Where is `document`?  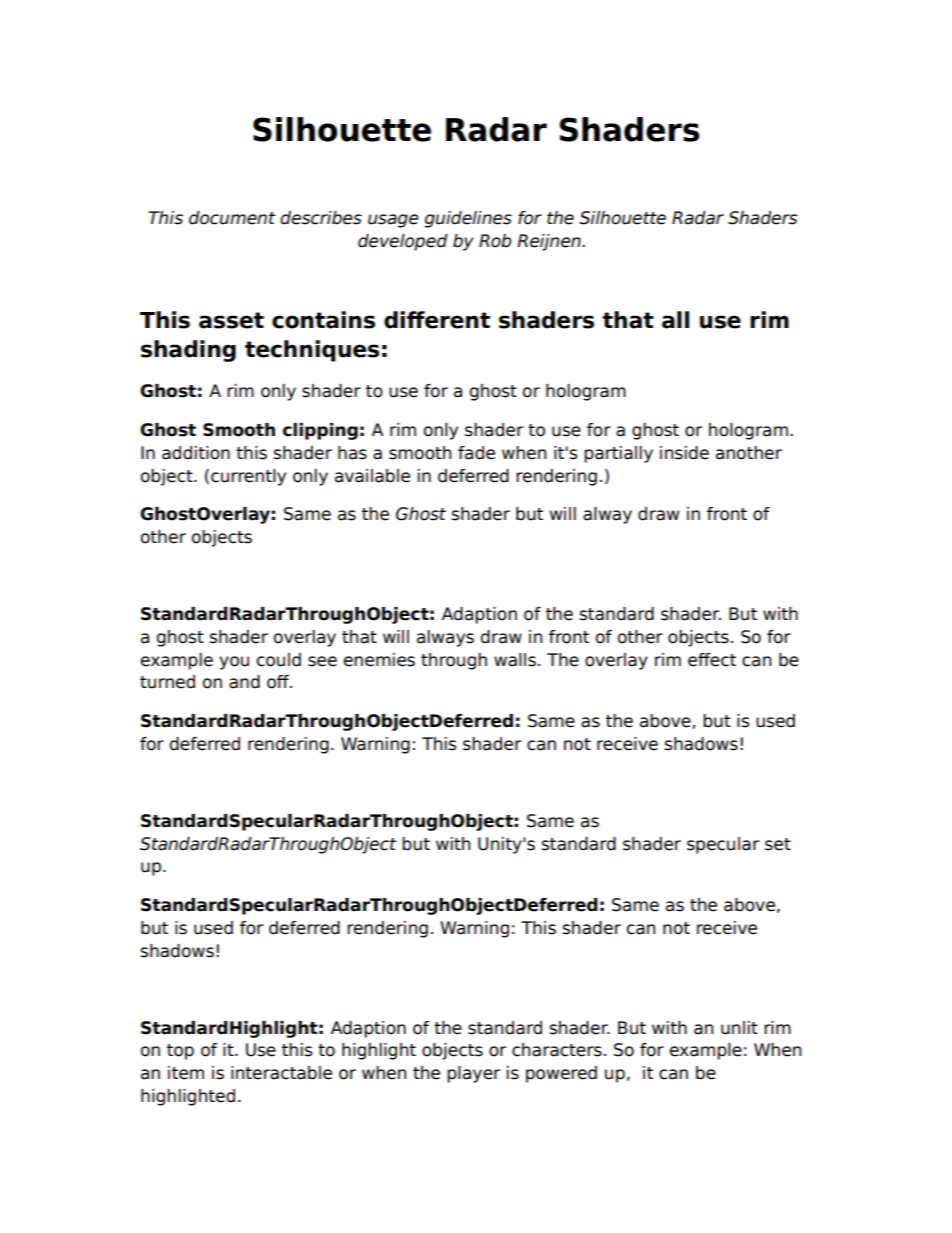 document is located at coordinates (232, 218).
